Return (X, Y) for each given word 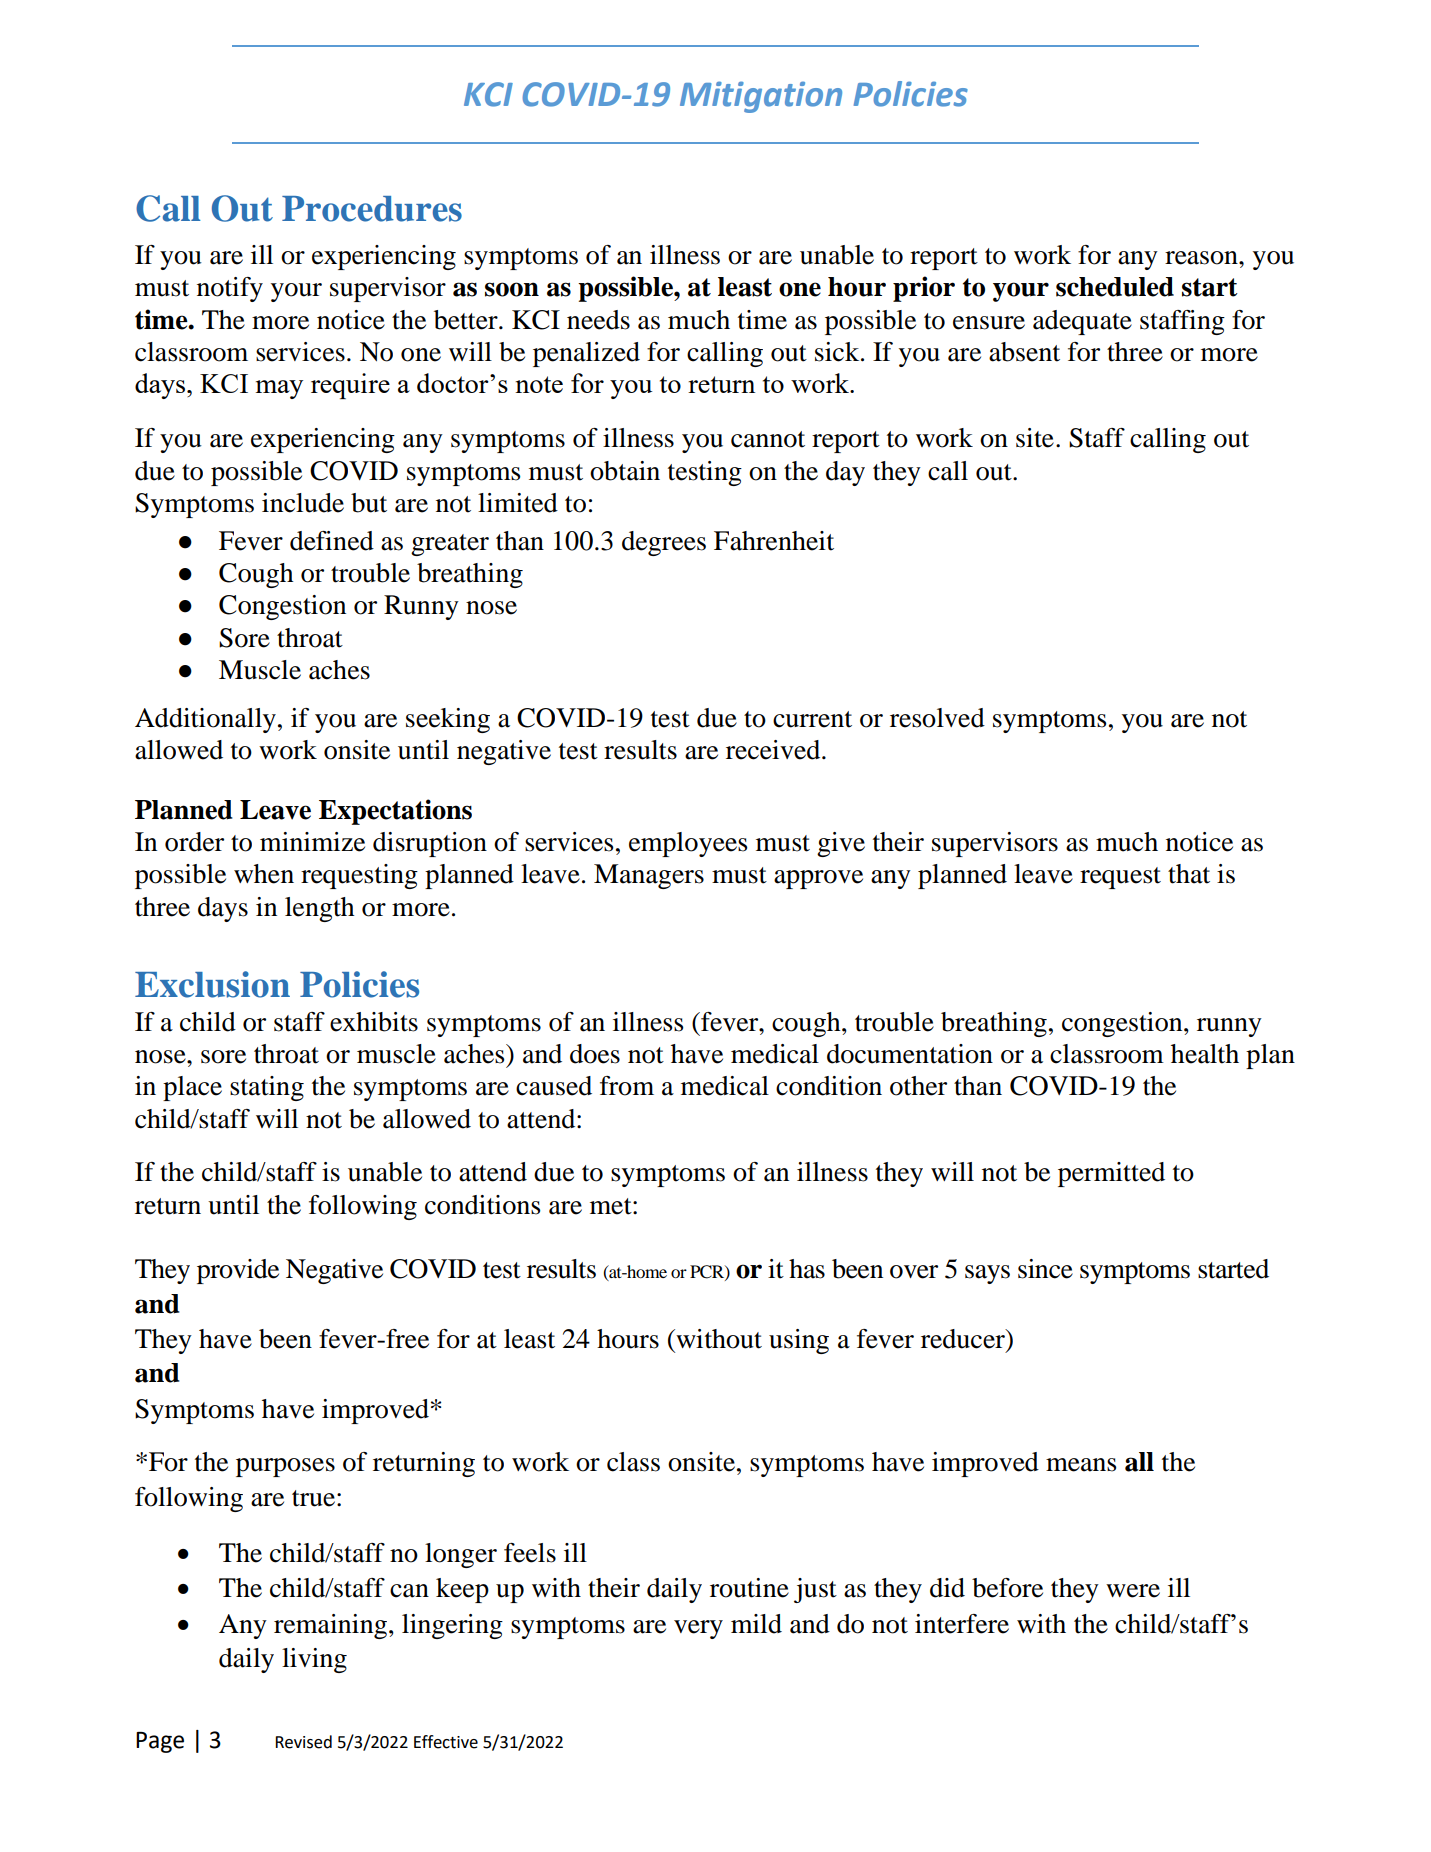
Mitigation (761, 97)
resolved (937, 718)
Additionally (205, 720)
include (303, 503)
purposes (285, 1467)
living (314, 1660)
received (774, 750)
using (799, 1341)
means (1081, 1465)
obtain (625, 471)
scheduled (1115, 287)
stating (267, 1088)
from (627, 1086)
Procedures (372, 209)
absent (1024, 352)
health (1205, 1054)
